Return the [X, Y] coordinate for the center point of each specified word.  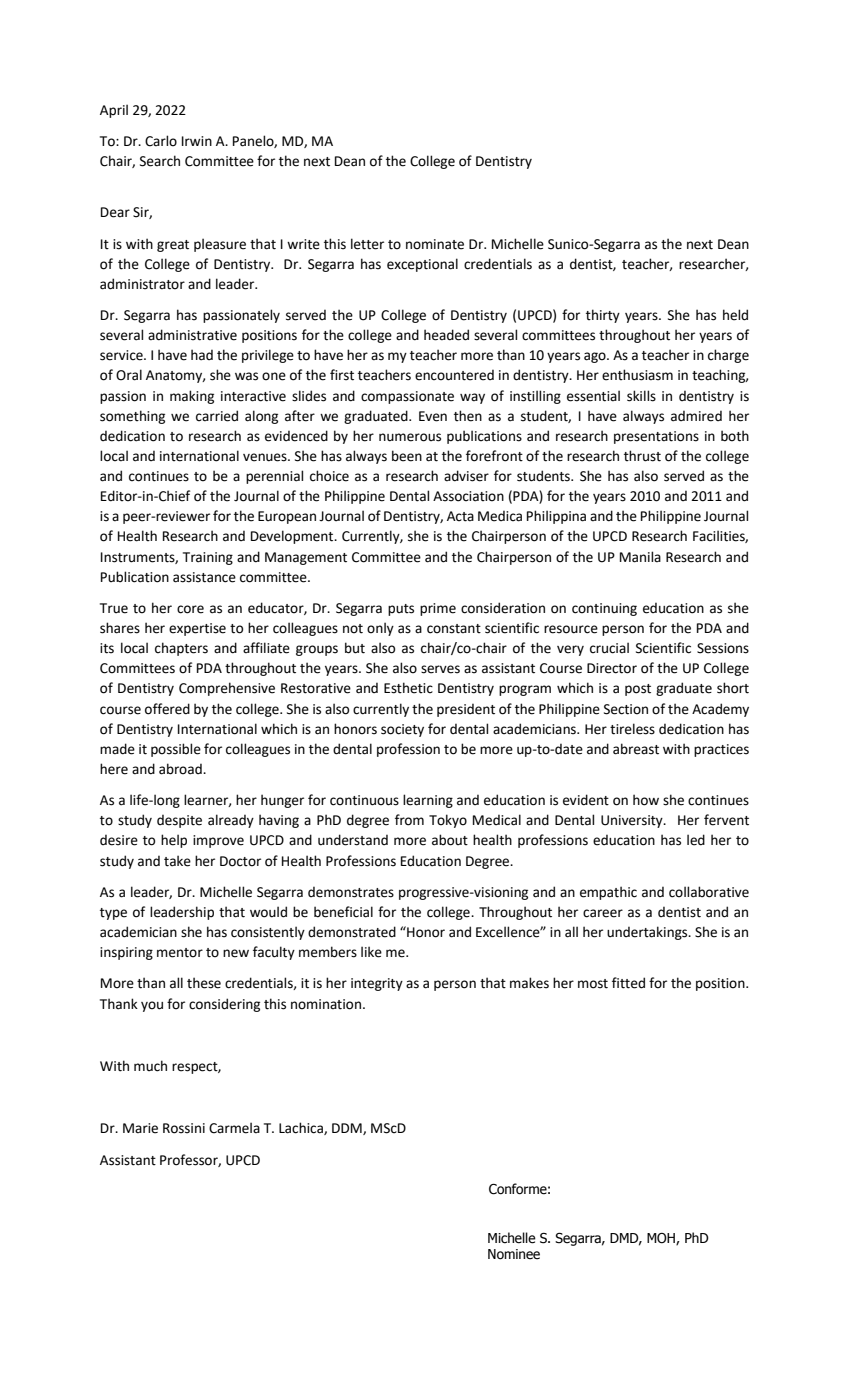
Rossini [184, 1128]
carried [217, 416]
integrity [377, 984]
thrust [642, 456]
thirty [603, 316]
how [646, 800]
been [407, 456]
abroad [181, 769]
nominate [435, 244]
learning [428, 801]
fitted [628, 983]
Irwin [197, 141]
